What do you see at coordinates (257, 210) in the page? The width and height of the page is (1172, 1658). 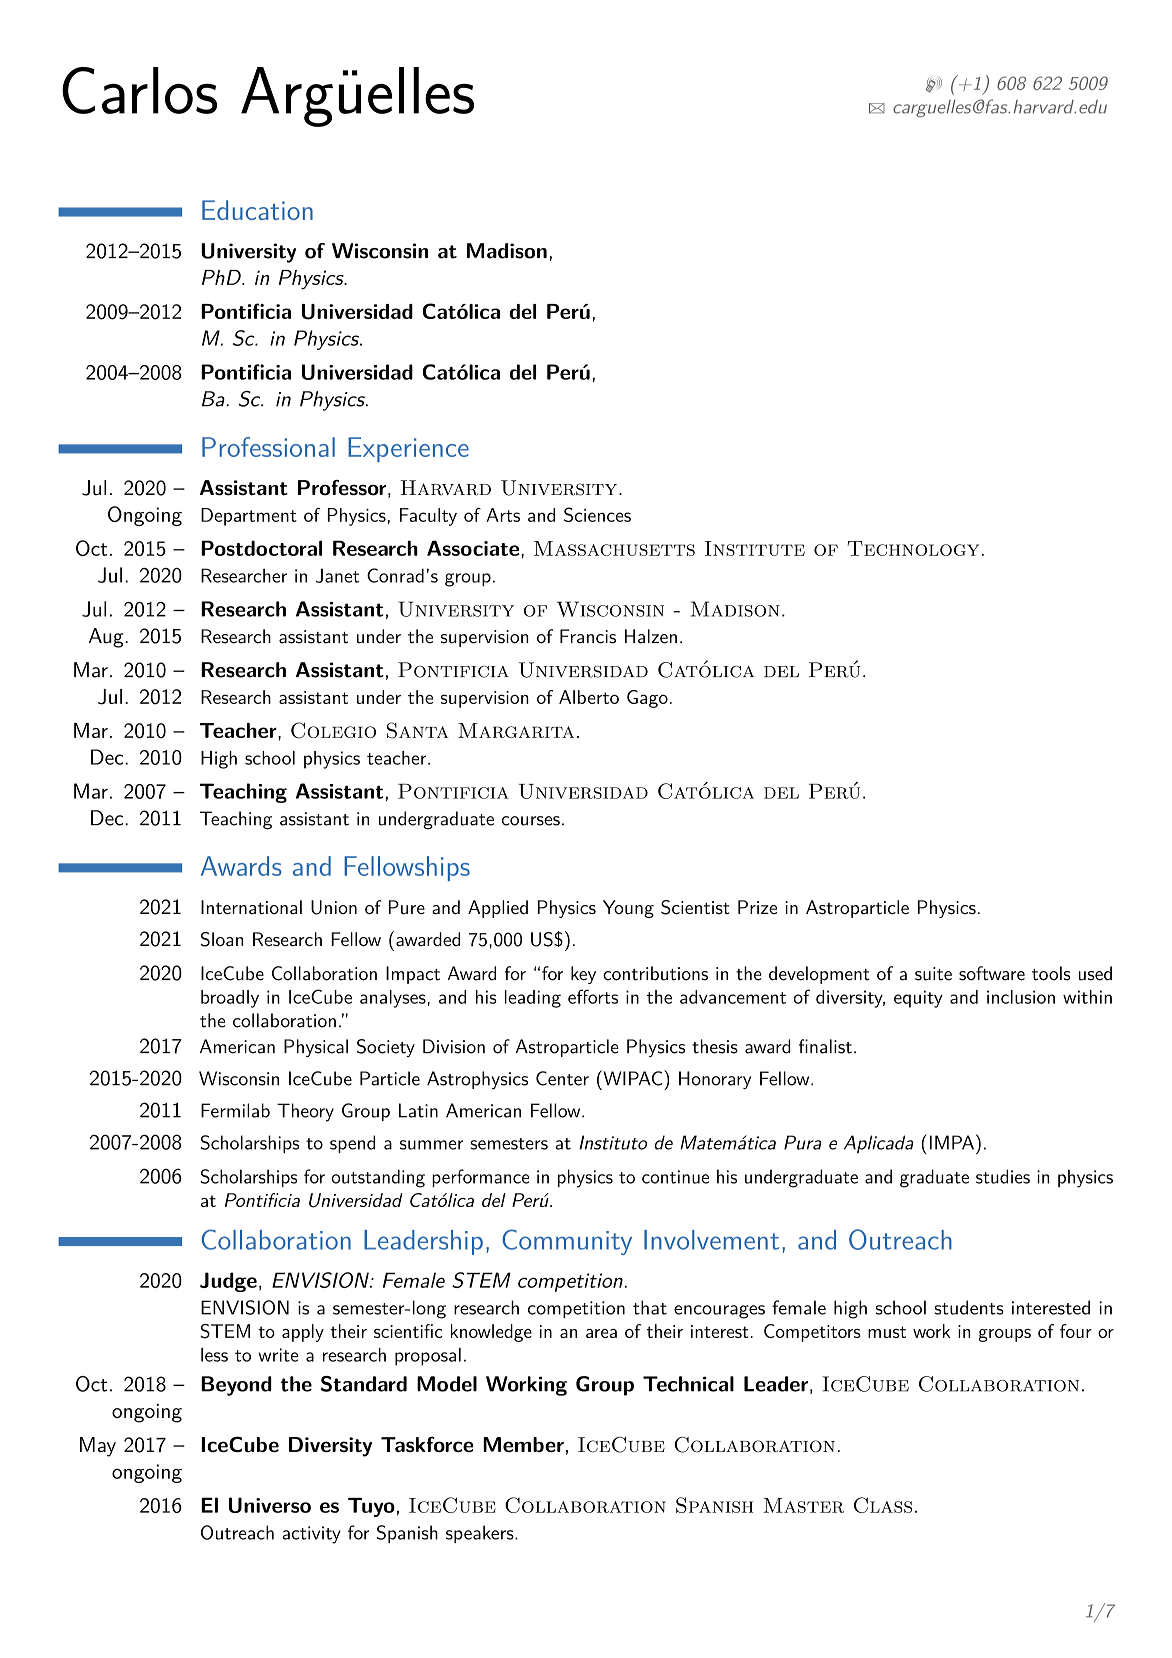 I see `Education` at bounding box center [257, 210].
